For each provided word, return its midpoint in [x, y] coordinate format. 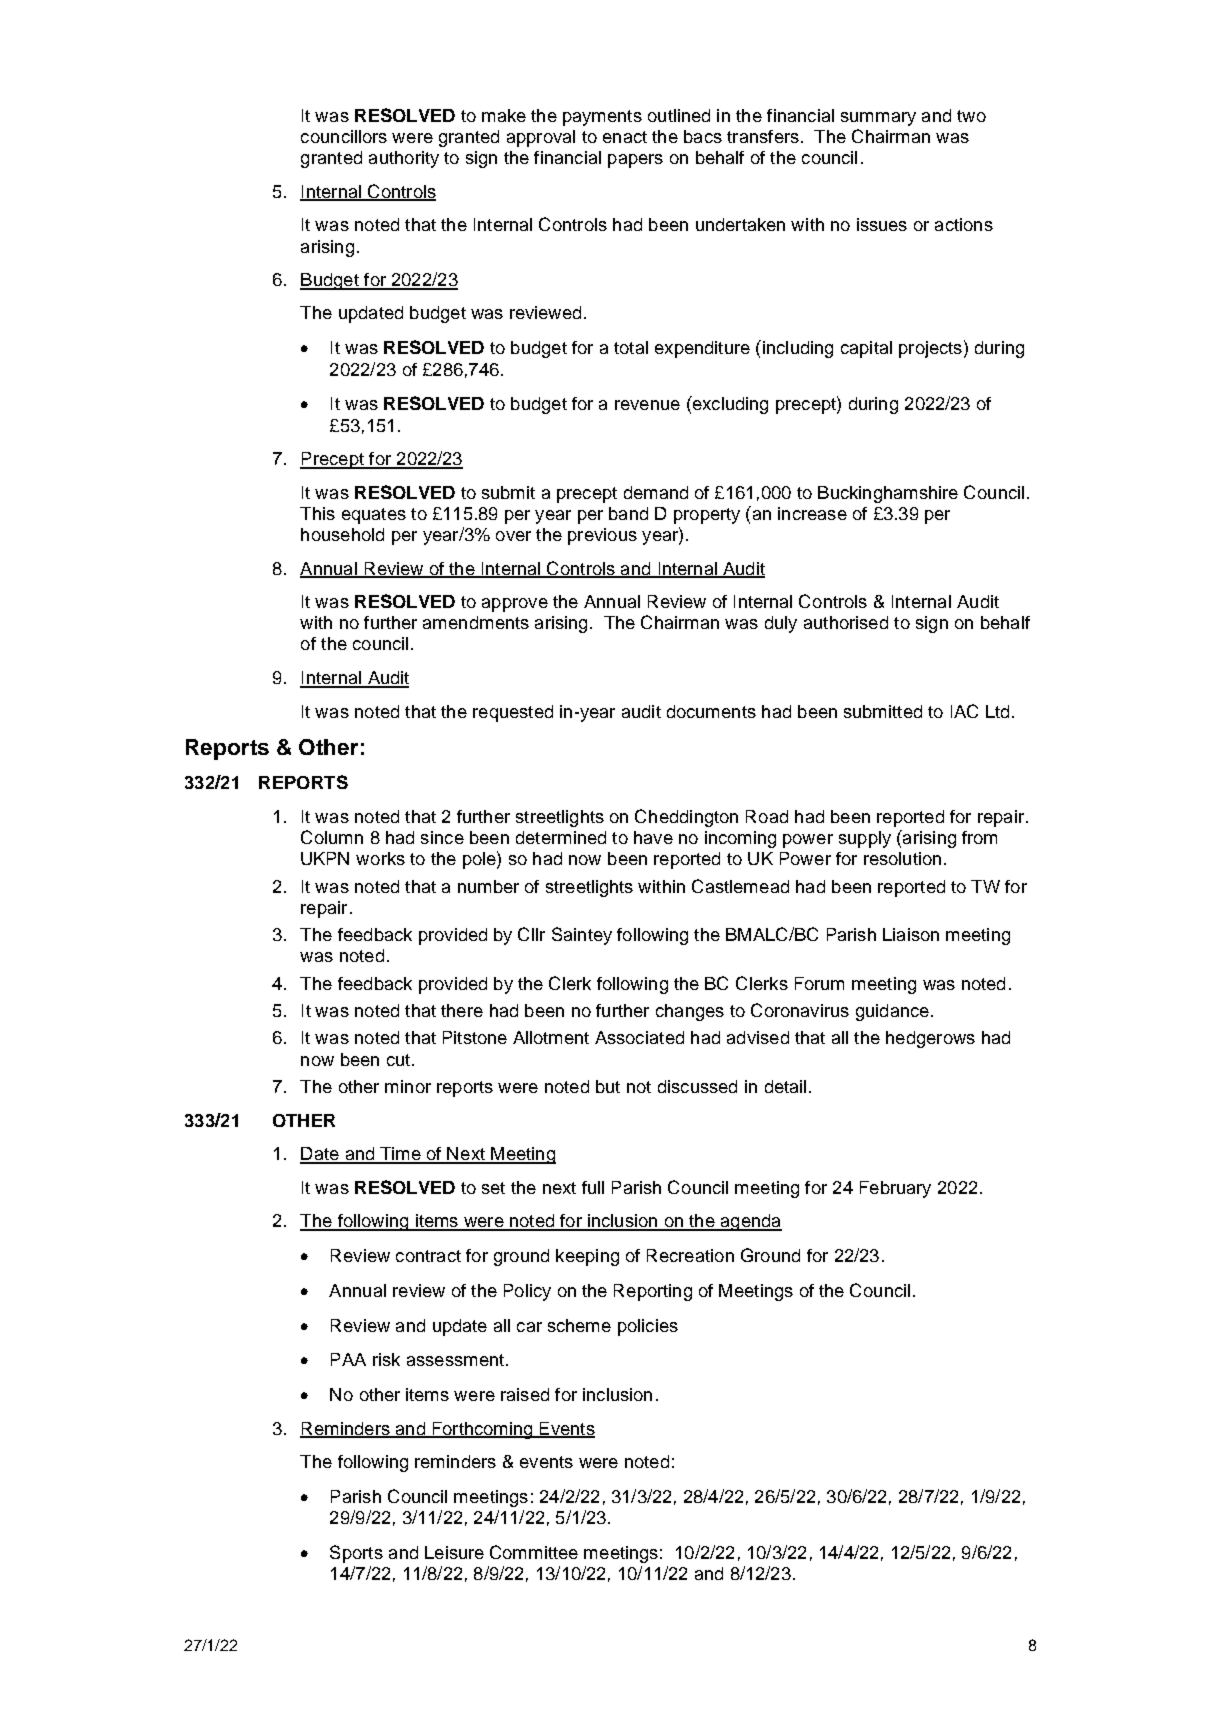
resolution [902, 858]
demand [656, 492]
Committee [534, 1552]
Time [400, 1155]
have [653, 837]
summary [878, 119]
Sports [356, 1554]
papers [635, 161]
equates [374, 516]
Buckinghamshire [888, 494]
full [593, 1187]
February [895, 1189]
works [380, 858]
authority [404, 159]
